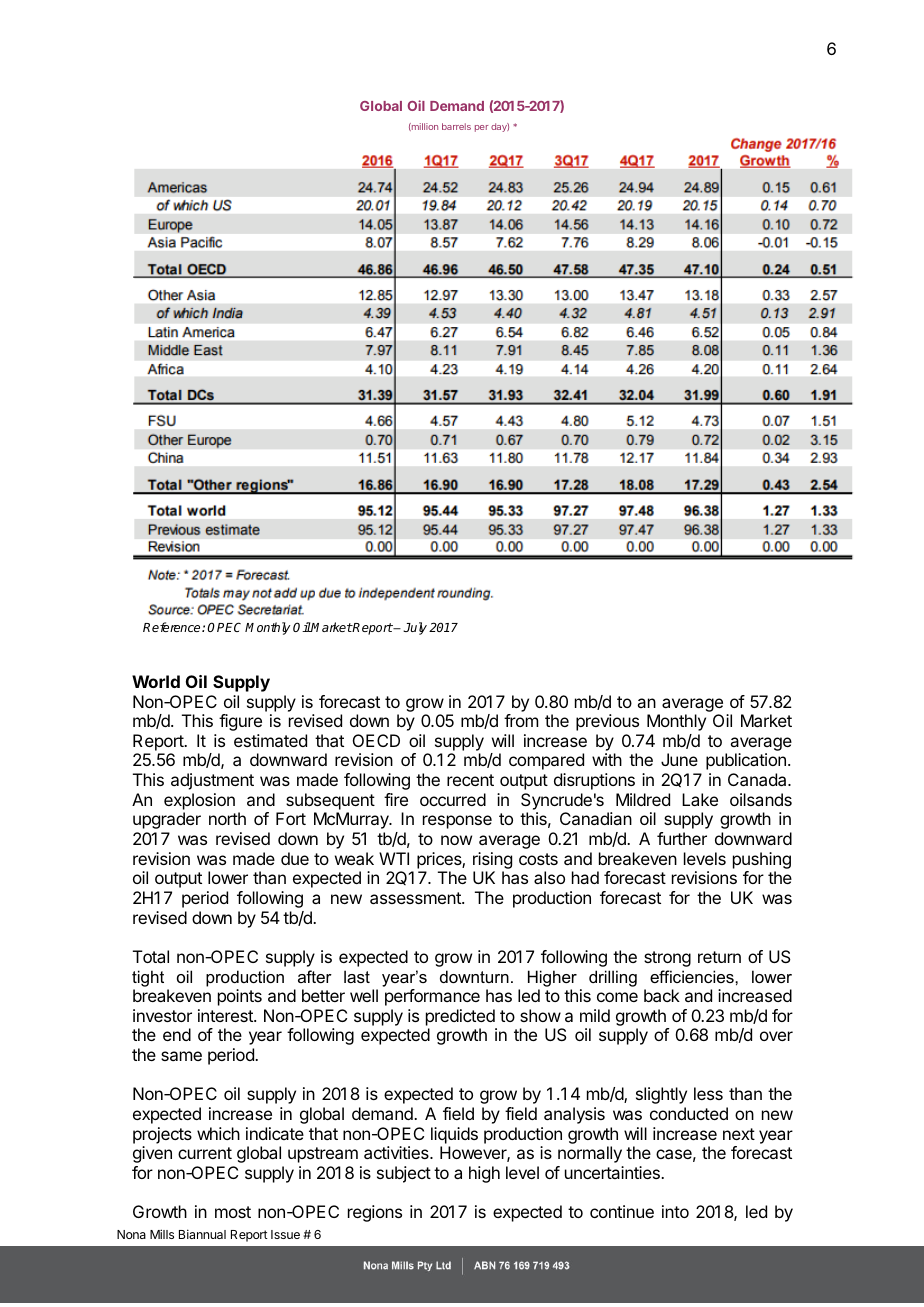  I want to click on June, so click(679, 759).
